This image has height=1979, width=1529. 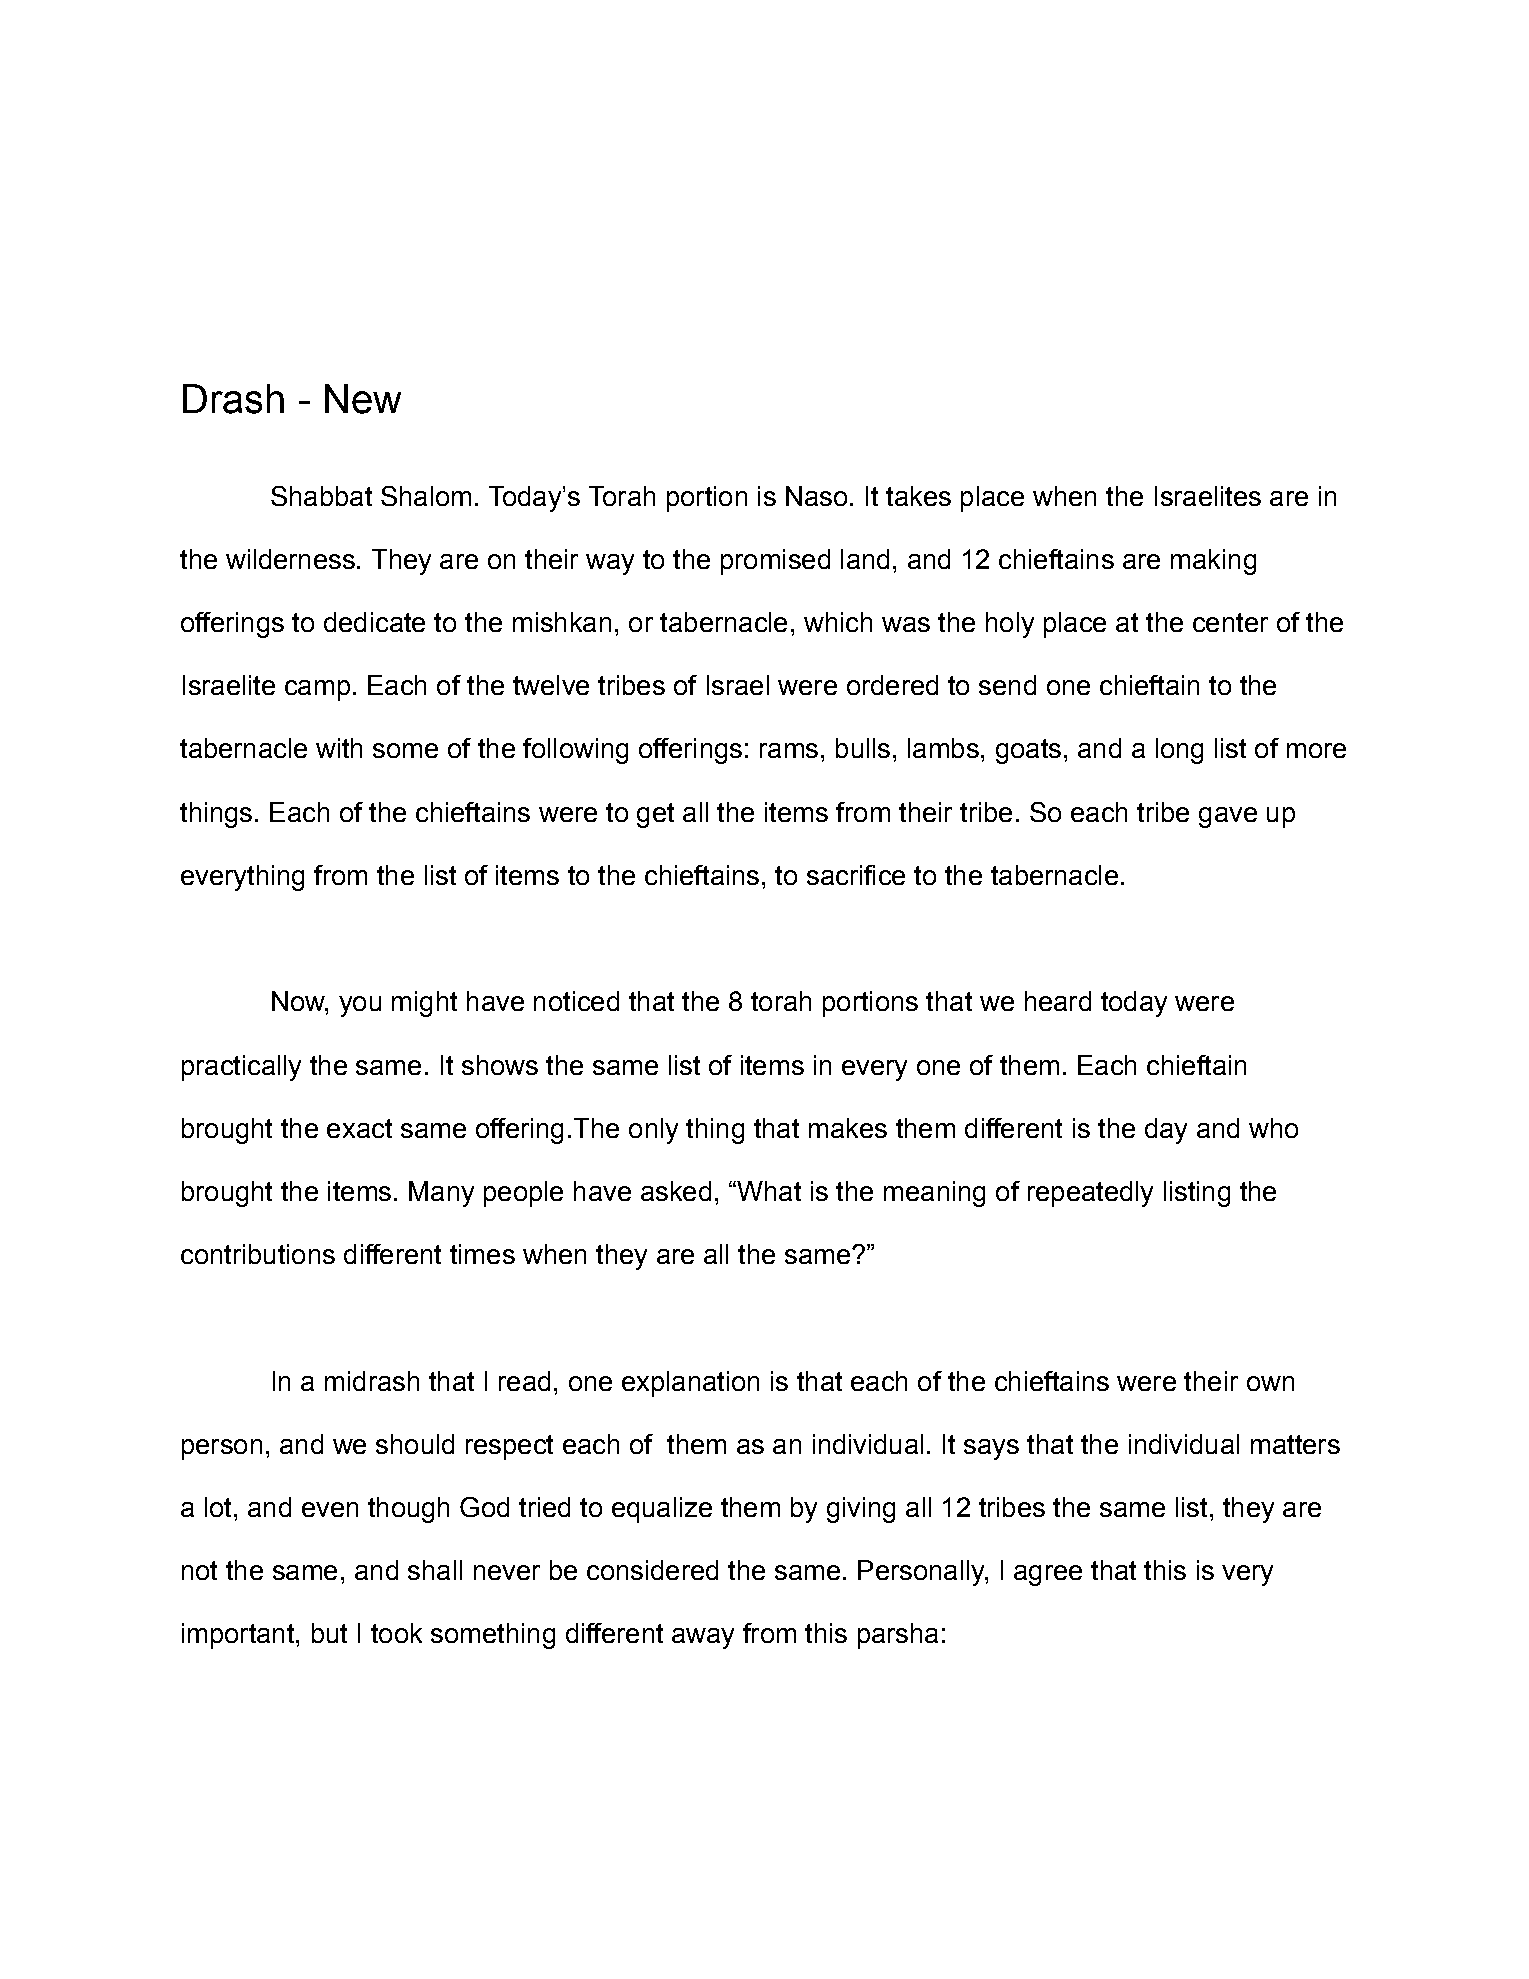 What do you see at coordinates (339, 748) in the image?
I see `with` at bounding box center [339, 748].
